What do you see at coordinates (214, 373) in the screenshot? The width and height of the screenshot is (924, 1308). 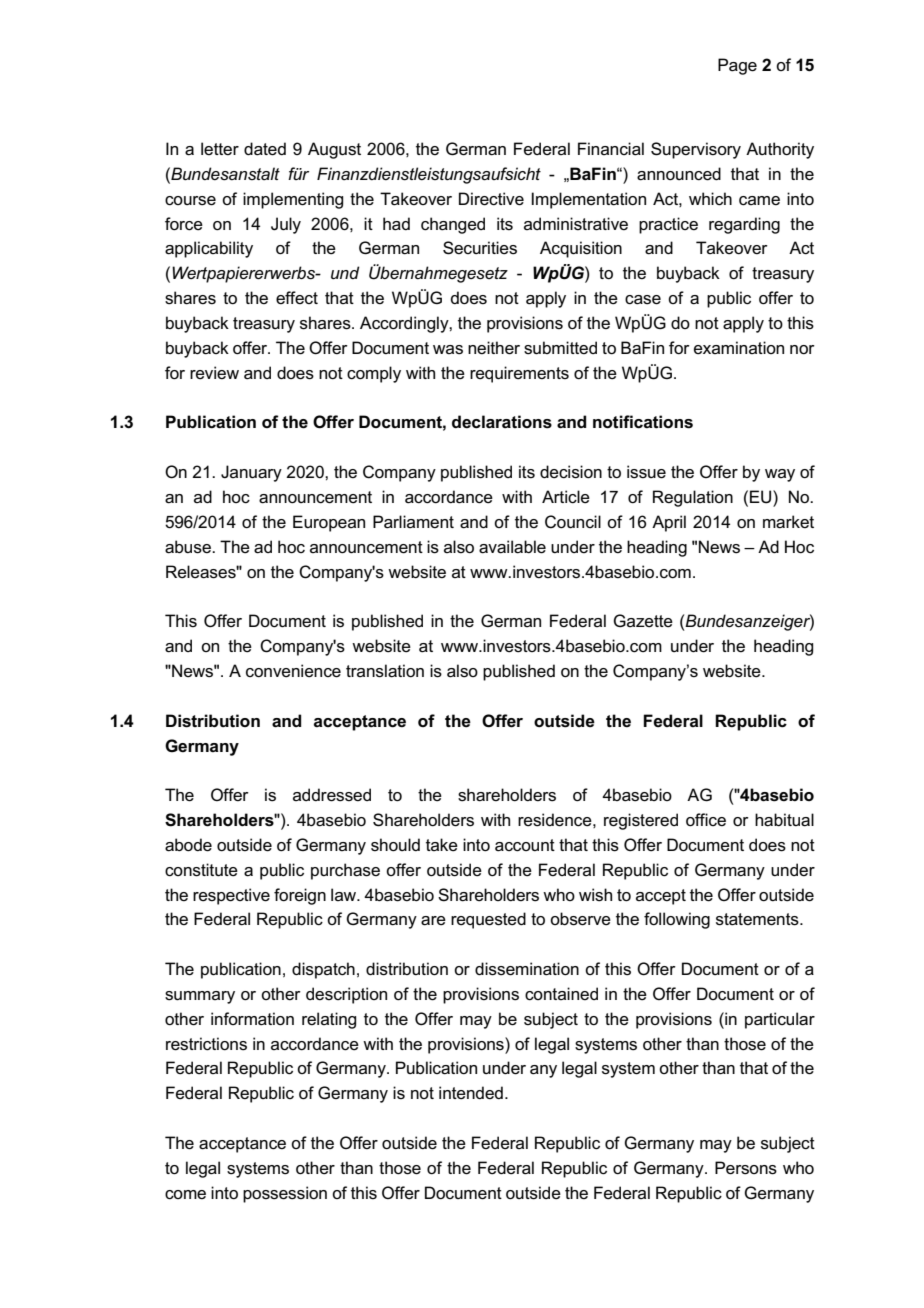 I see `review` at bounding box center [214, 373].
